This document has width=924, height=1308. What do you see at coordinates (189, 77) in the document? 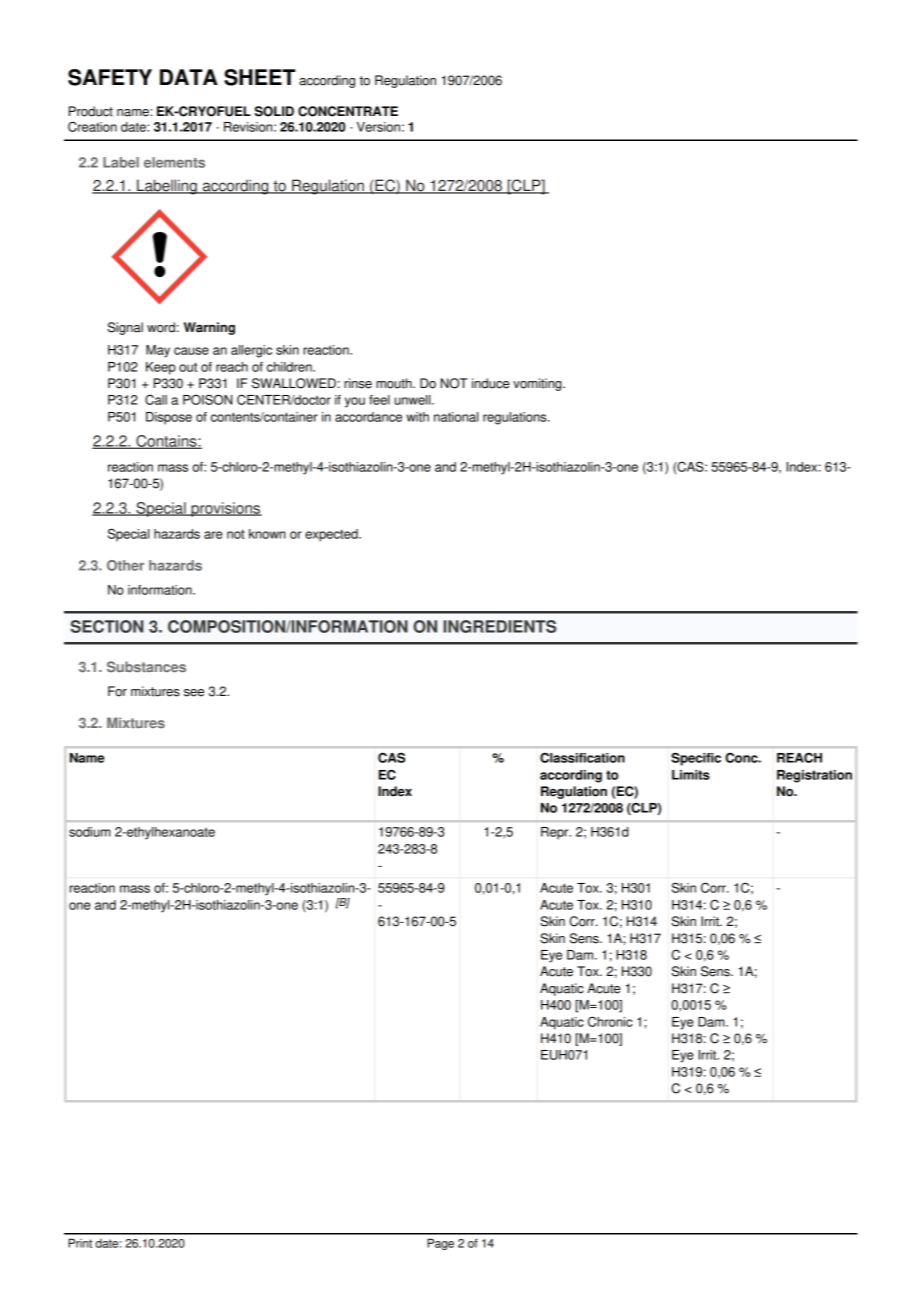
I see `DATA` at bounding box center [189, 77].
